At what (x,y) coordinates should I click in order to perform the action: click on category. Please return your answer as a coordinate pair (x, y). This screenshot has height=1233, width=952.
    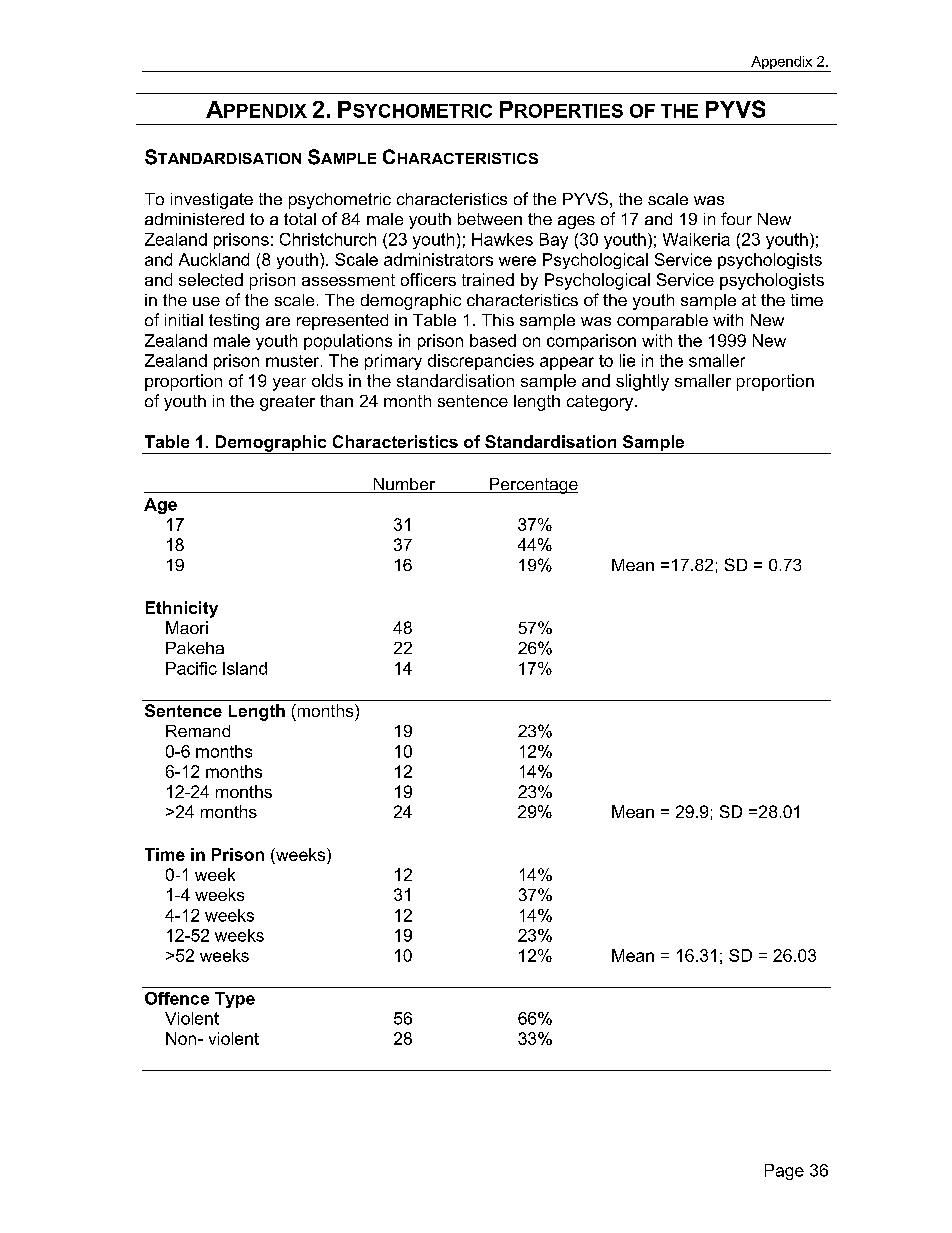
    Looking at the image, I should click on (601, 403).
